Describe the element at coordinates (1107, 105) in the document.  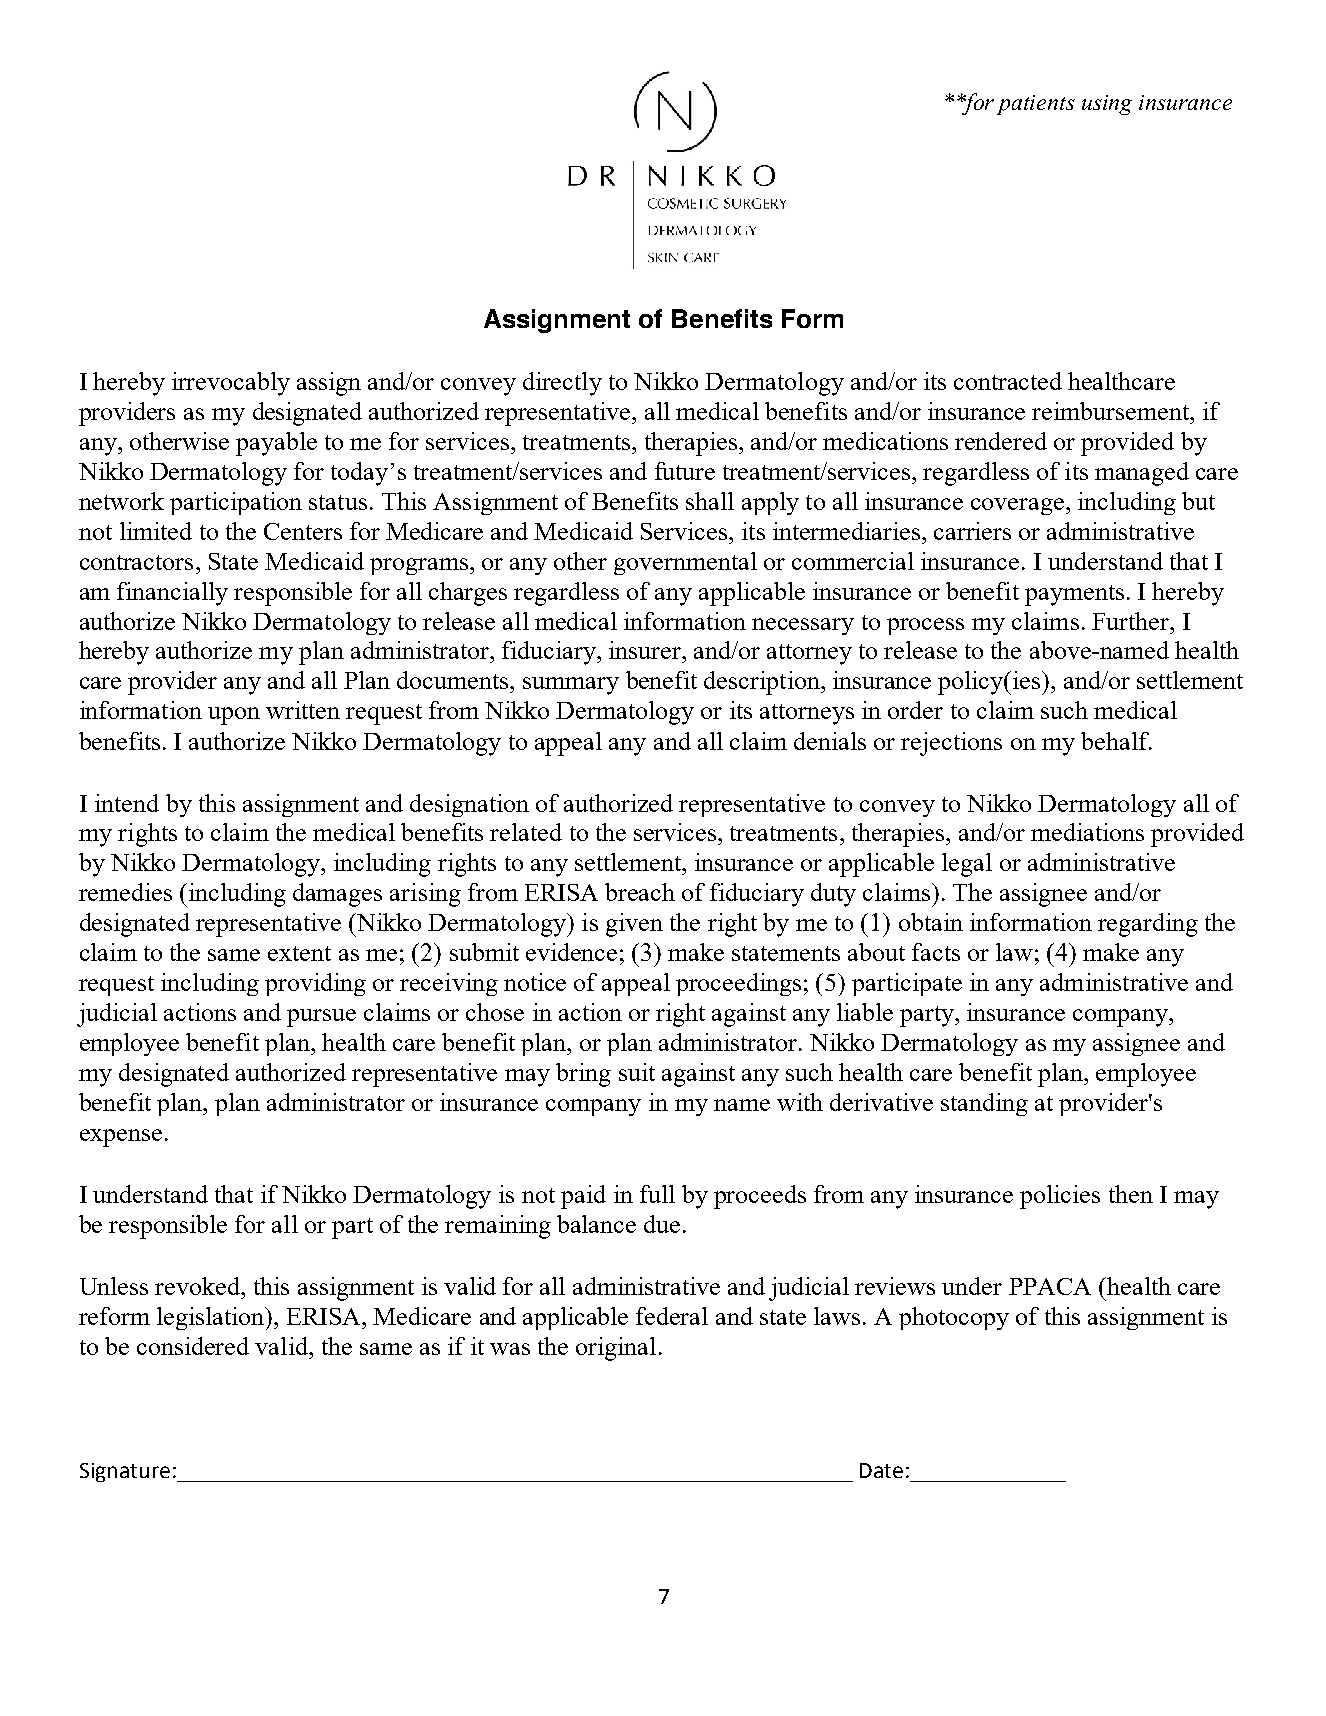
I see `using` at that location.
